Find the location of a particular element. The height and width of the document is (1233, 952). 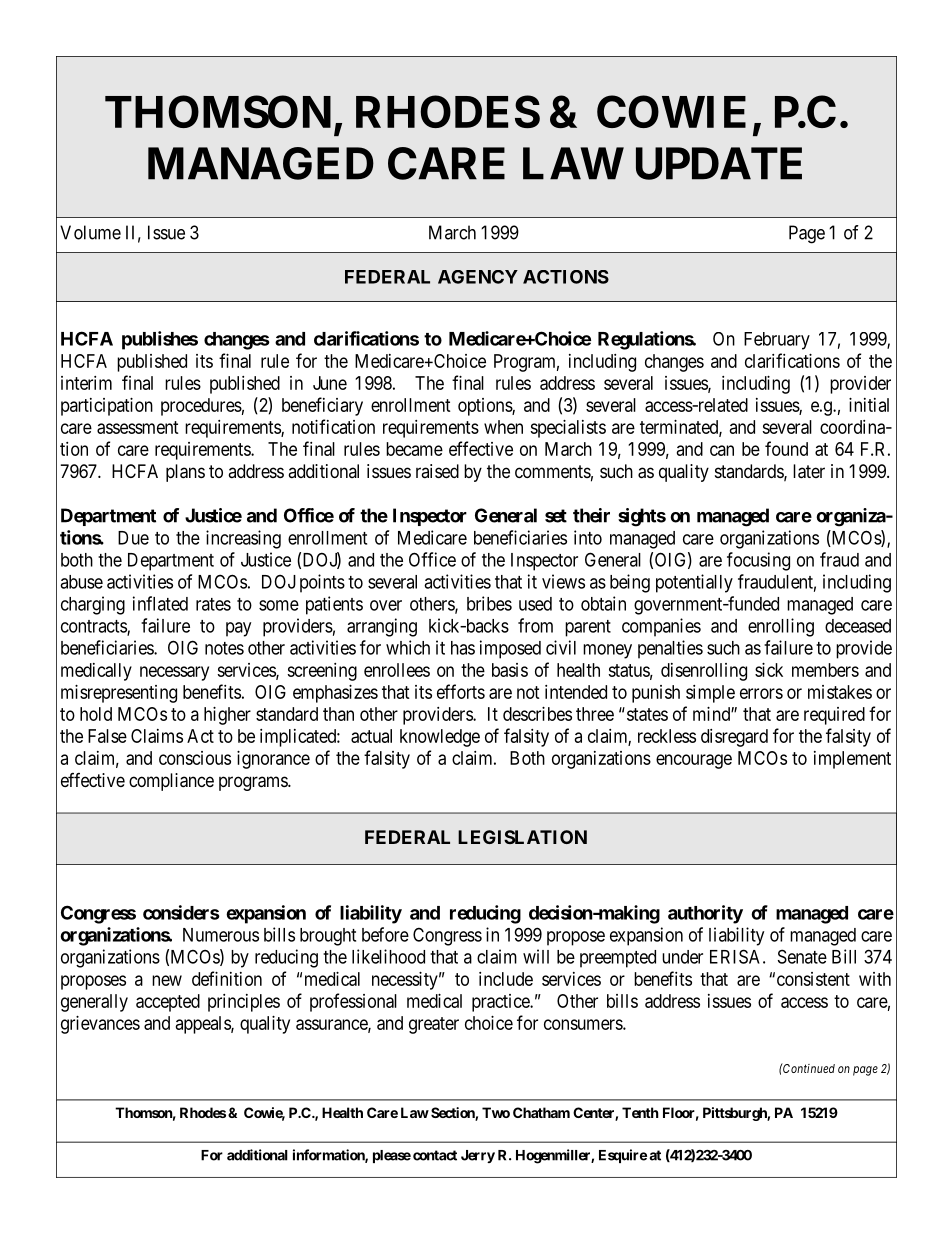

UPDATE is located at coordinates (719, 163).
